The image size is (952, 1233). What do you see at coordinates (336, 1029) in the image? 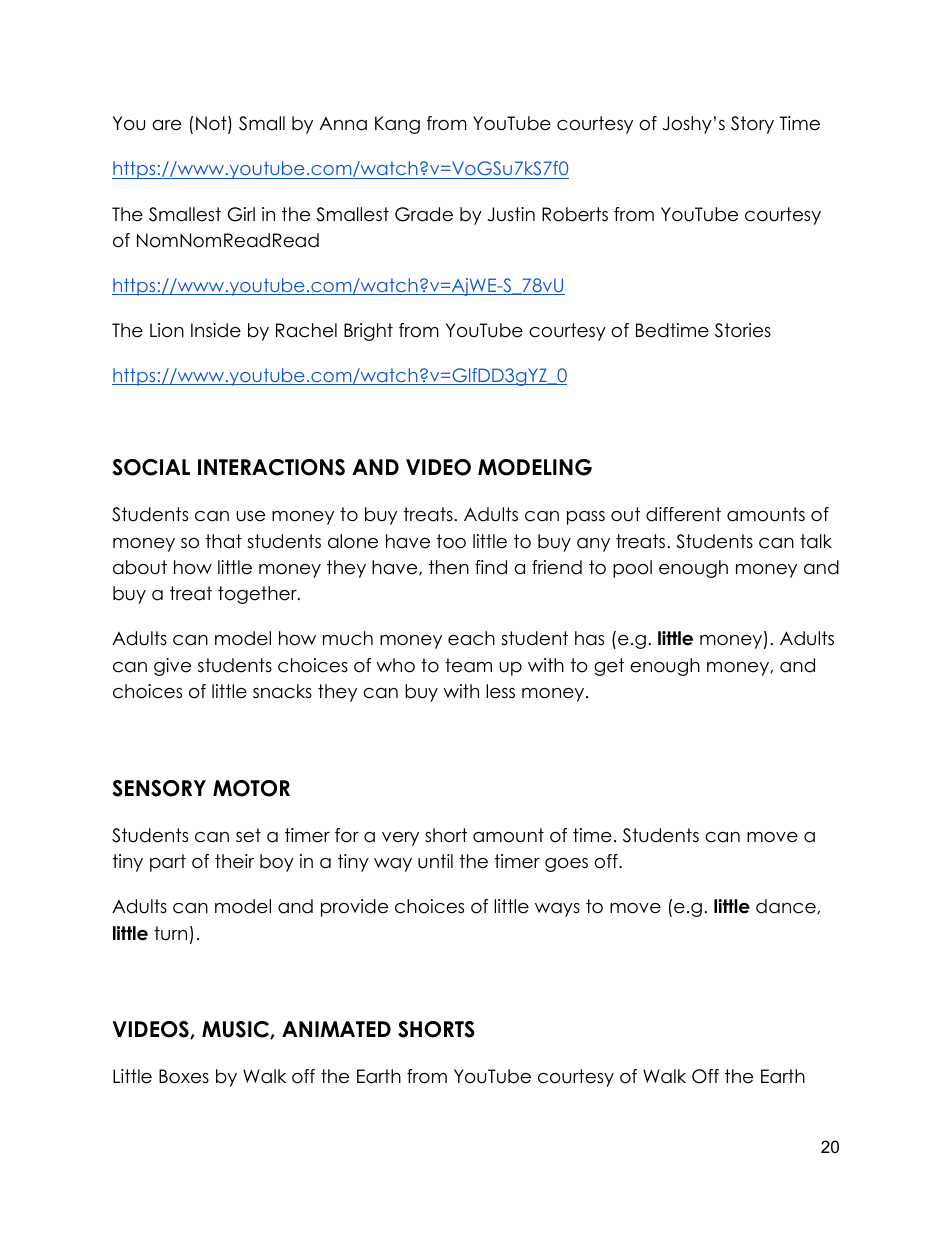
I see `ANIMATED` at bounding box center [336, 1029].
